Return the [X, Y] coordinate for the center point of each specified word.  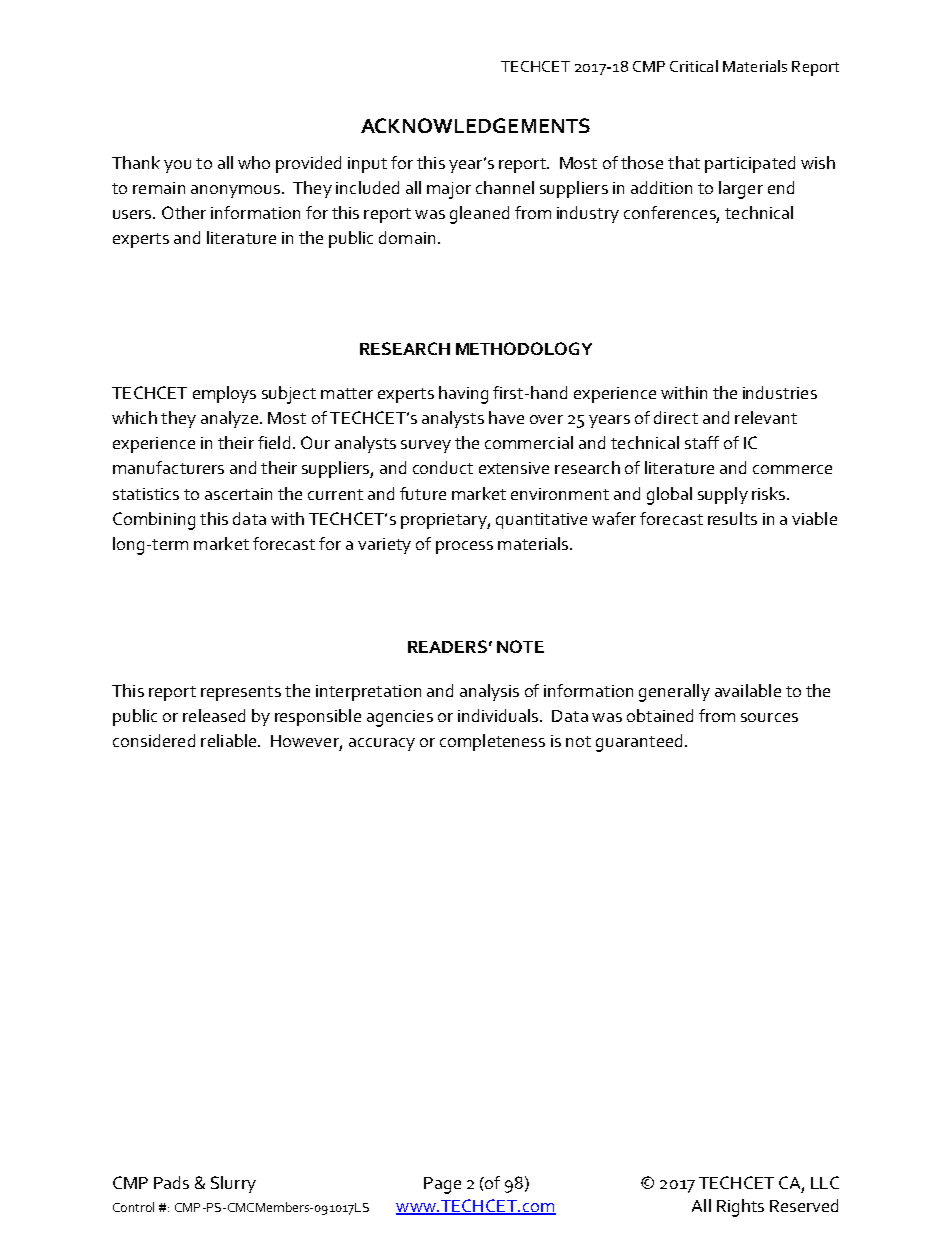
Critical [694, 66]
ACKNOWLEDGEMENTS [475, 125]
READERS [447, 646]
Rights [740, 1208]
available [748, 690]
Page [442, 1185]
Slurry [233, 1184]
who [254, 162]
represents [241, 693]
